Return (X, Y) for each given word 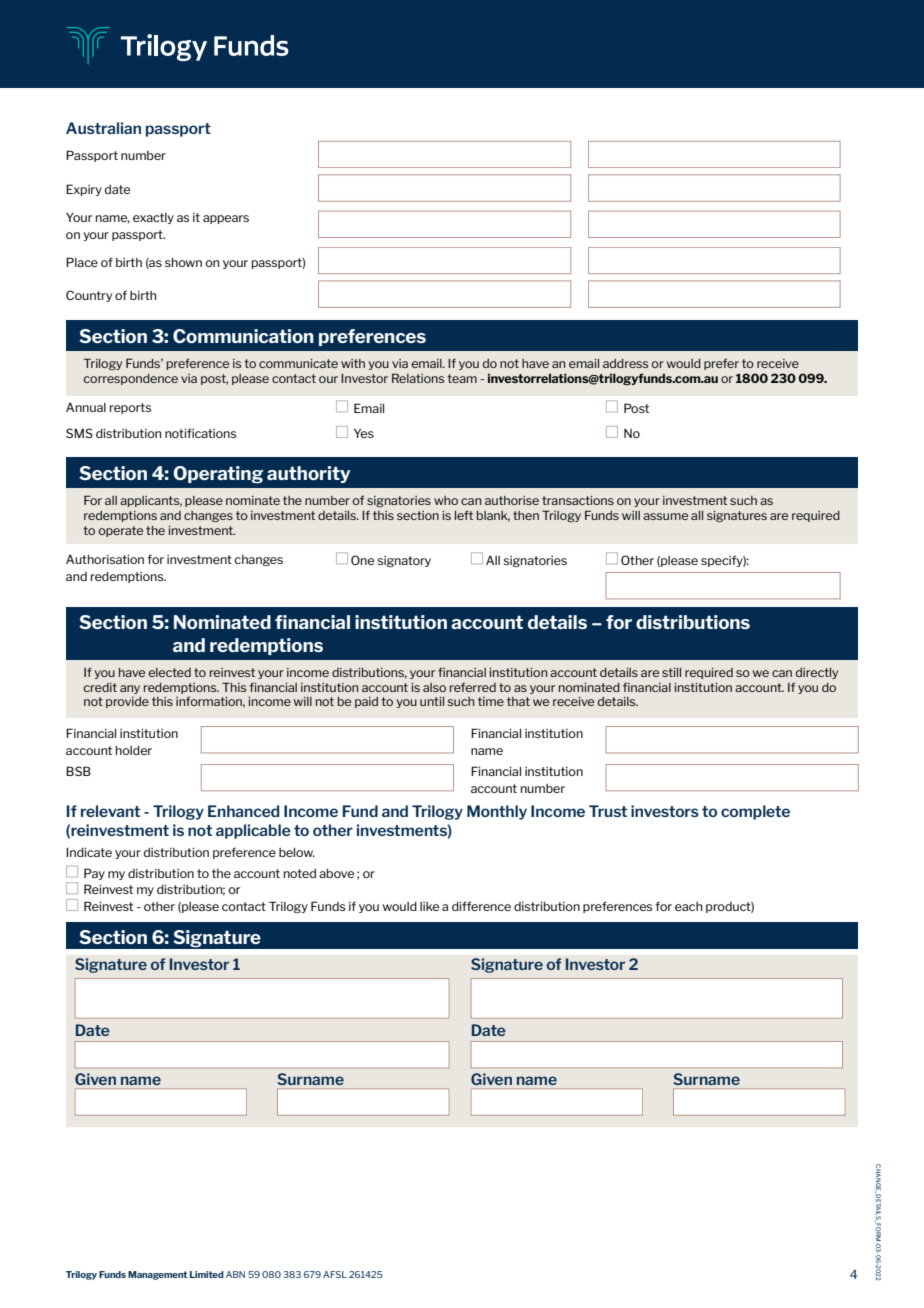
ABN (235, 1274)
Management (157, 1275)
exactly (153, 218)
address (625, 363)
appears (226, 219)
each (688, 906)
